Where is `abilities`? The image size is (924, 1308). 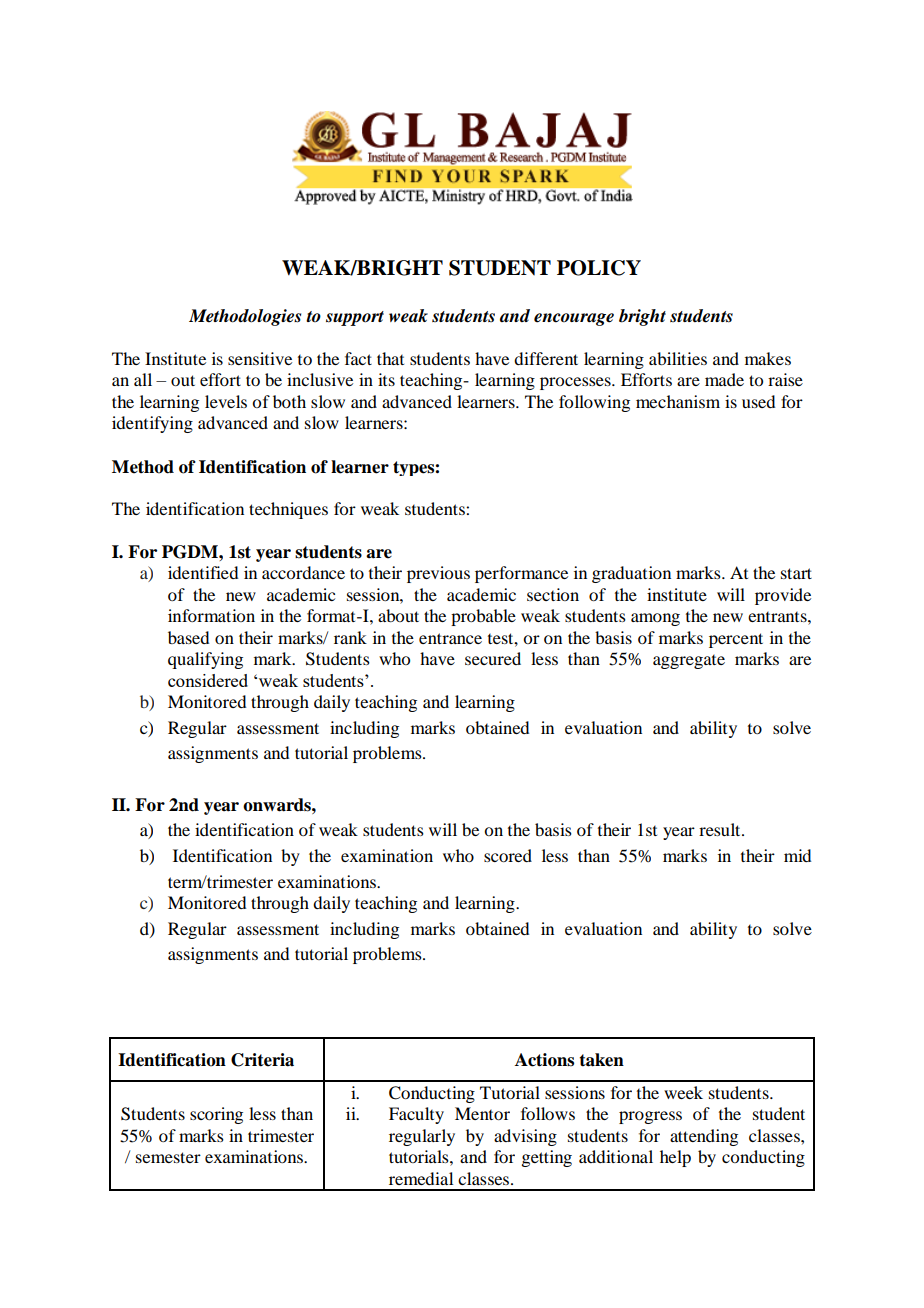
abilities is located at coordinates (678, 358).
